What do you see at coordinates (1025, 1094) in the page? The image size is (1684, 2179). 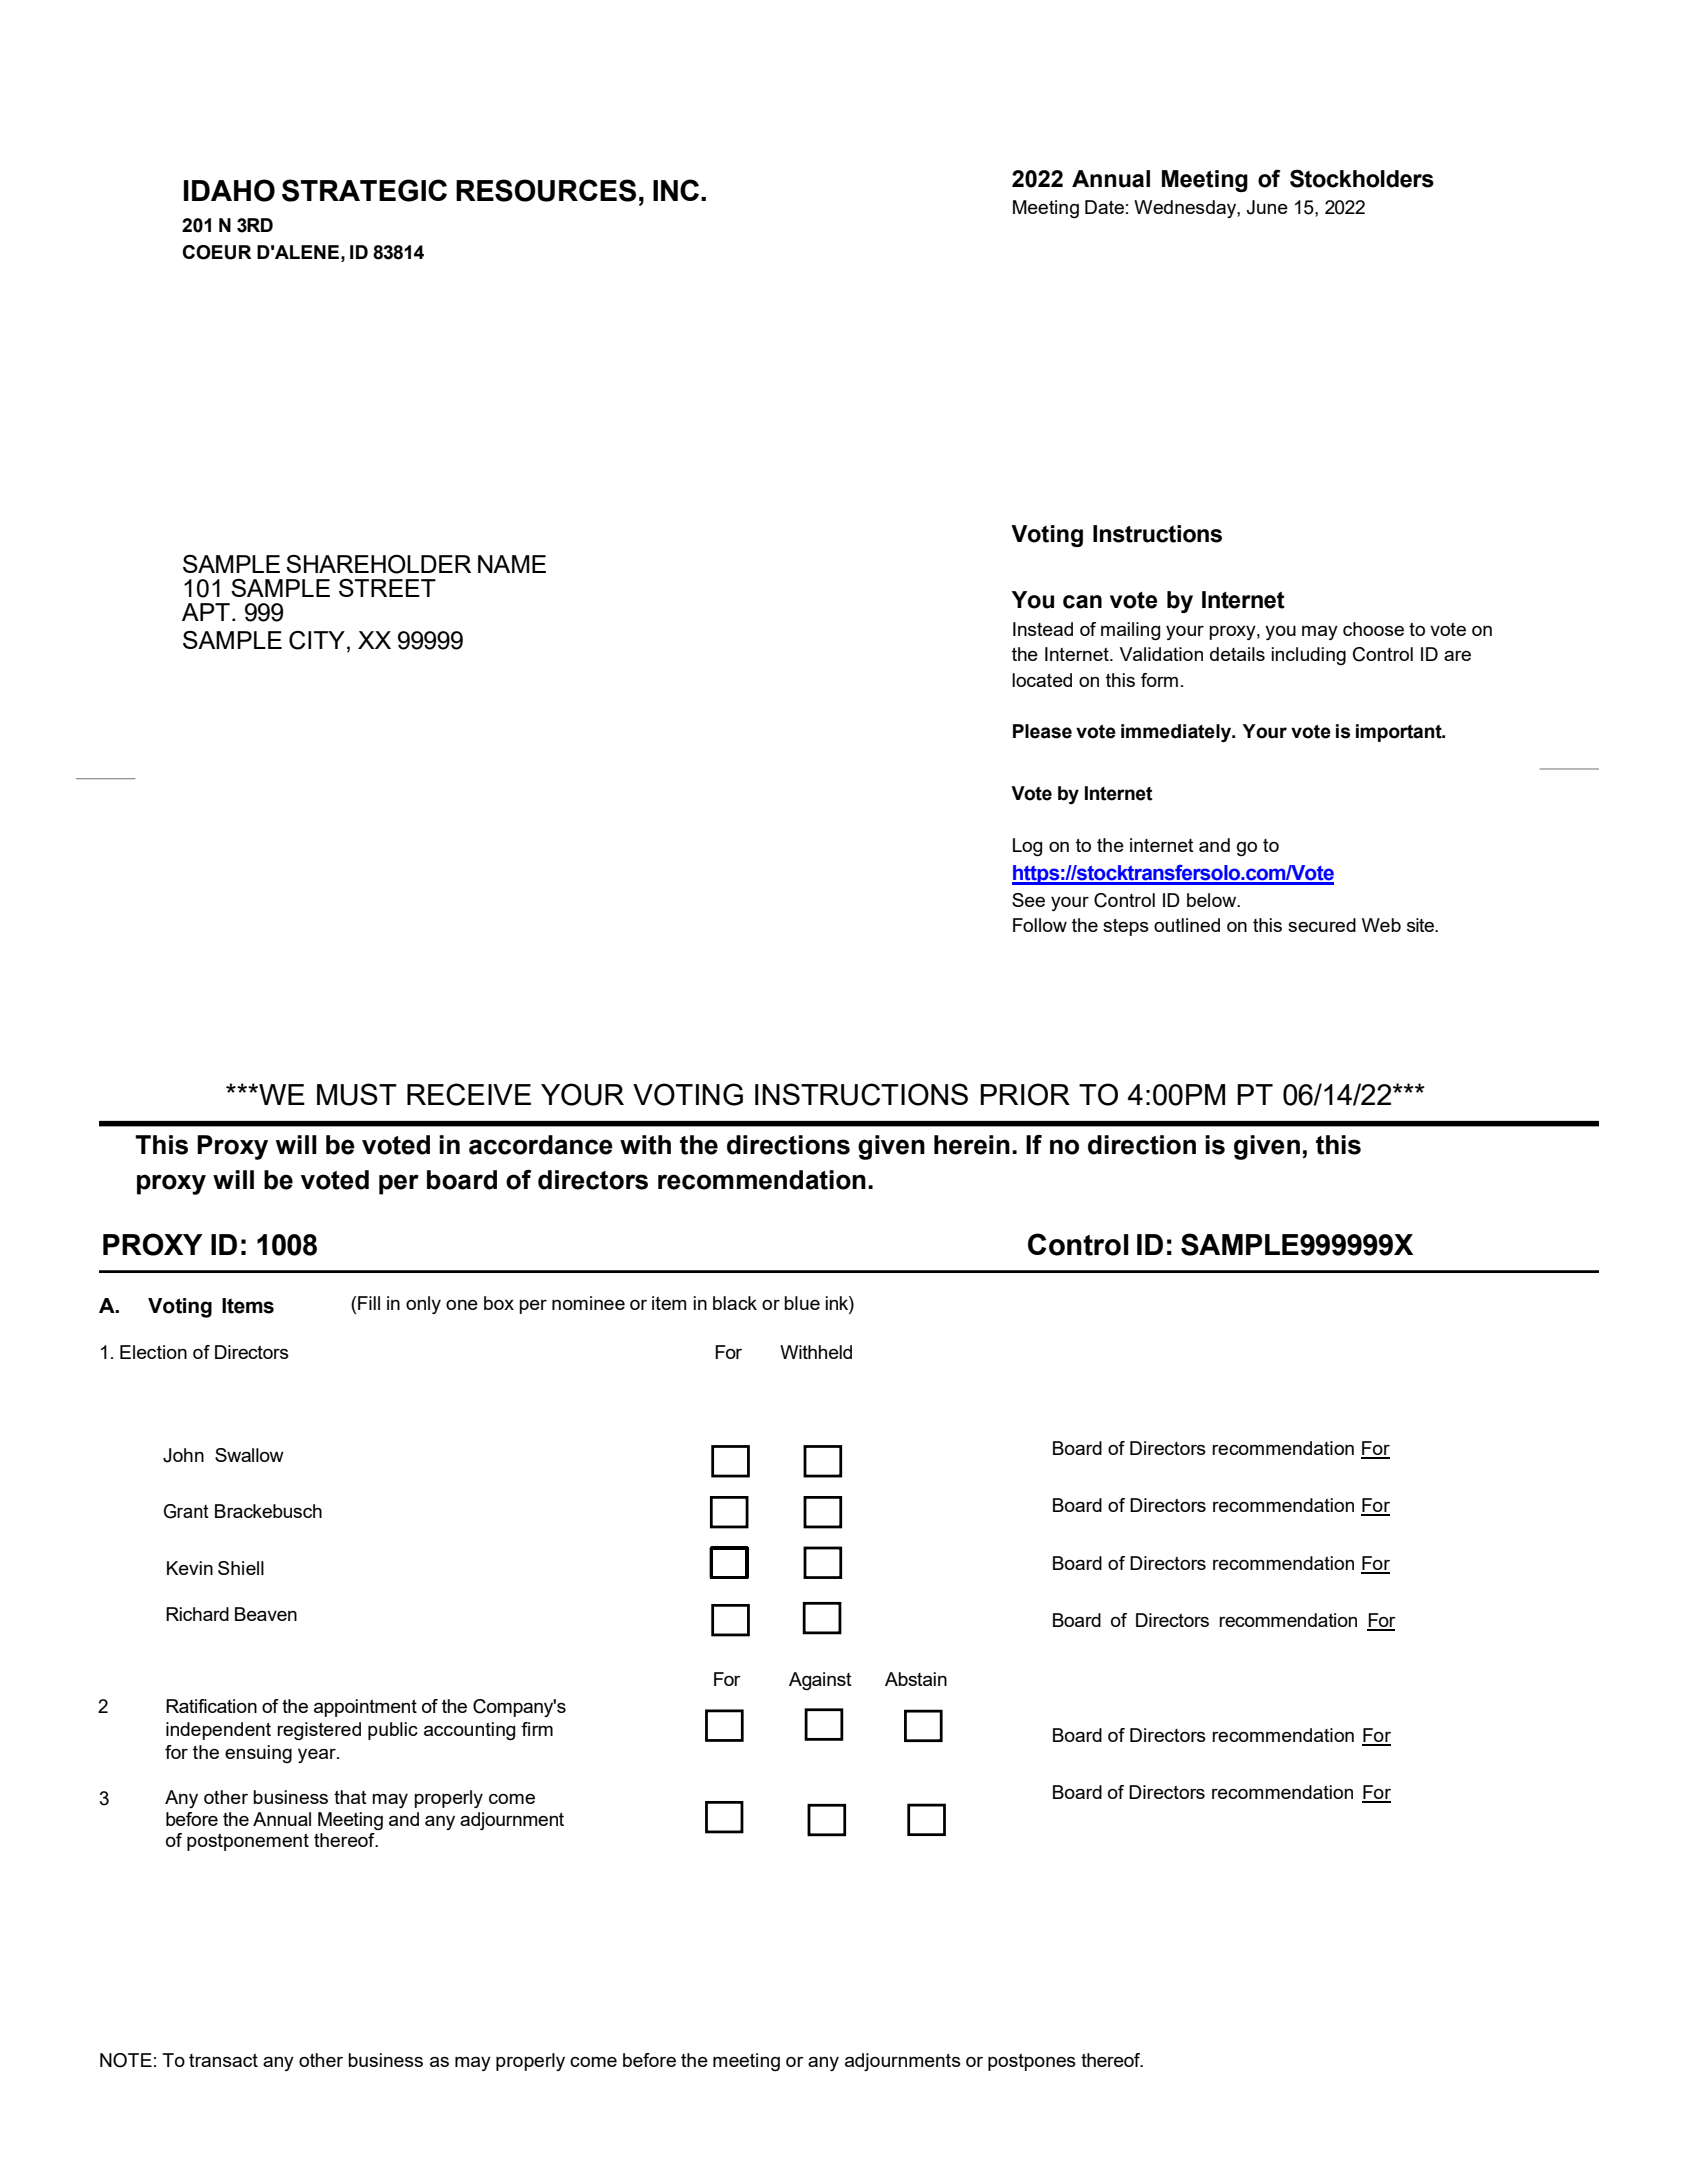 I see `PRIOR` at bounding box center [1025, 1094].
